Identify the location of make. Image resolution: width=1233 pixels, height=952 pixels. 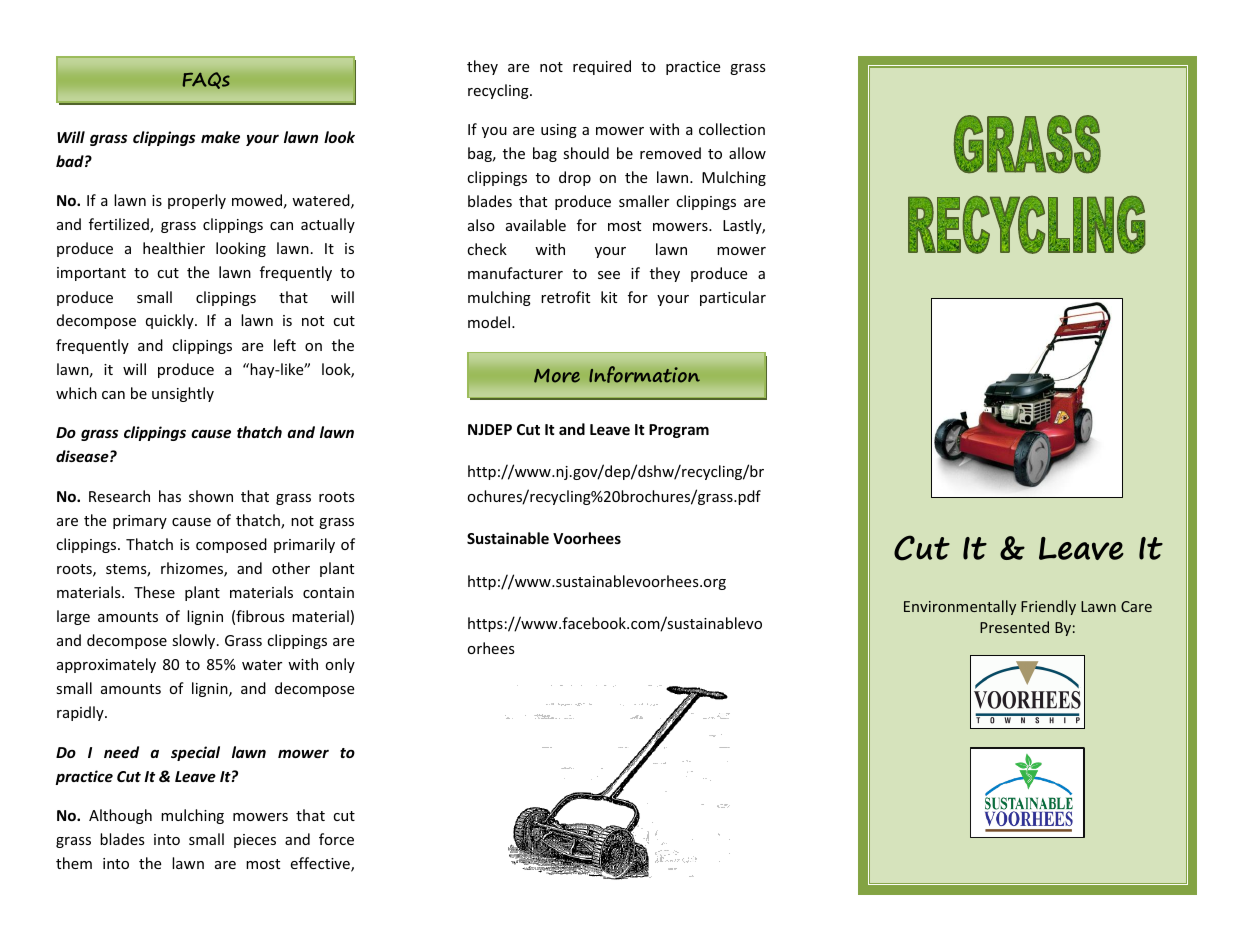
(220, 137).
